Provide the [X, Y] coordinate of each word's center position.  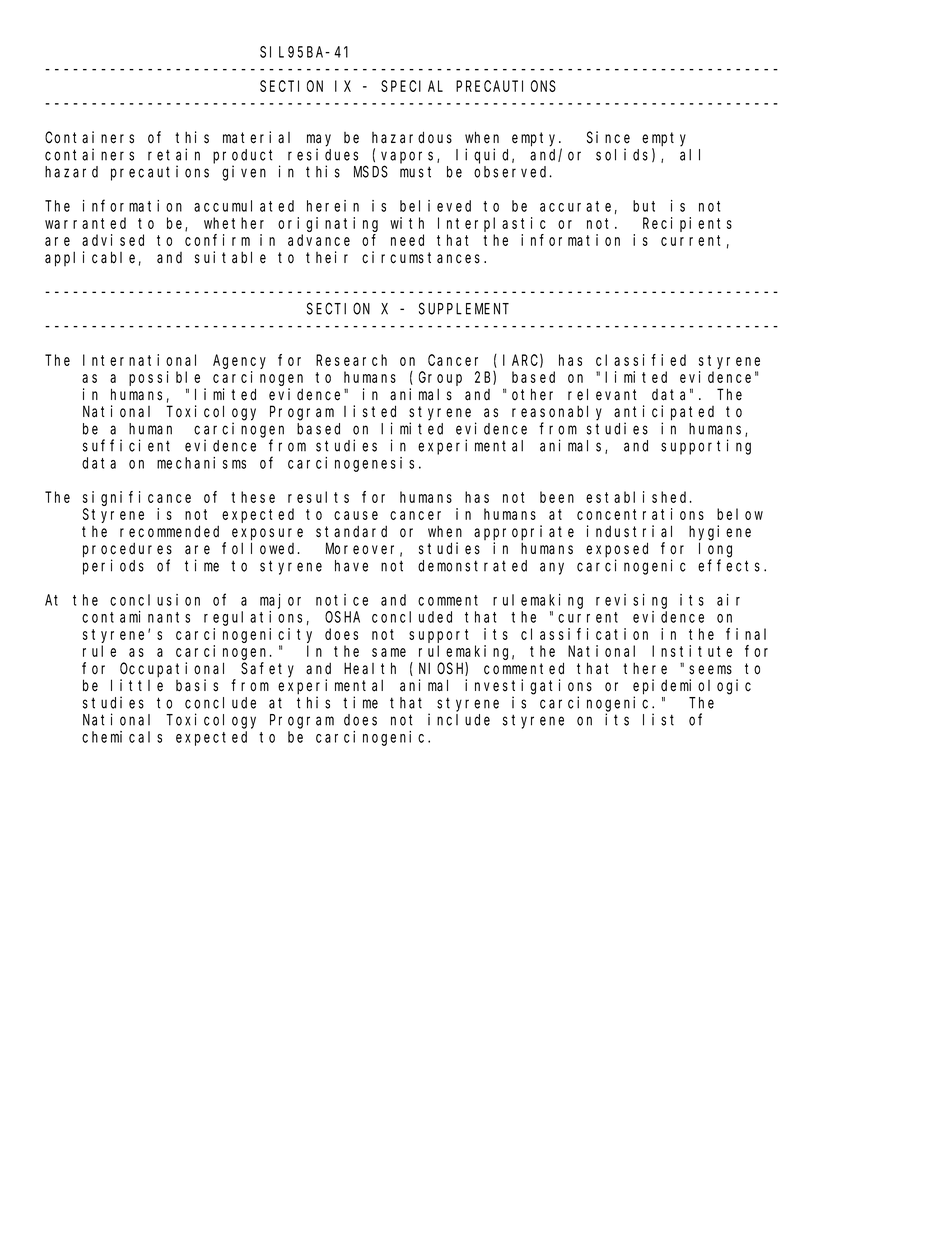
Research [351, 360]
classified [641, 360]
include [459, 719]
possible [164, 378]
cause [356, 515]
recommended [169, 531]
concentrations [640, 514]
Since [608, 137]
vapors [409, 157]
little [137, 685]
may [319, 140]
